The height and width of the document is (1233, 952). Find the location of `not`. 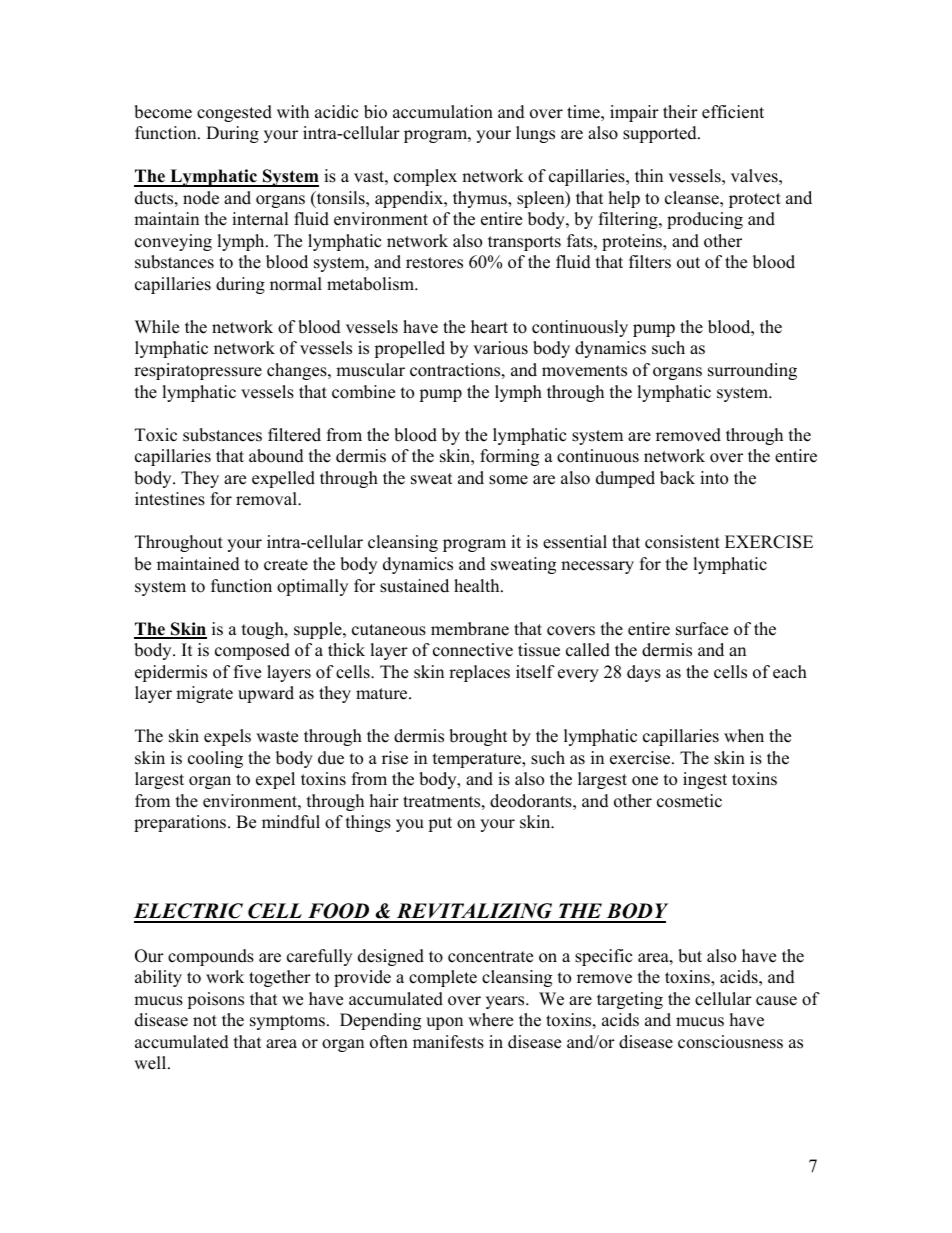

not is located at coordinates (205, 1021).
